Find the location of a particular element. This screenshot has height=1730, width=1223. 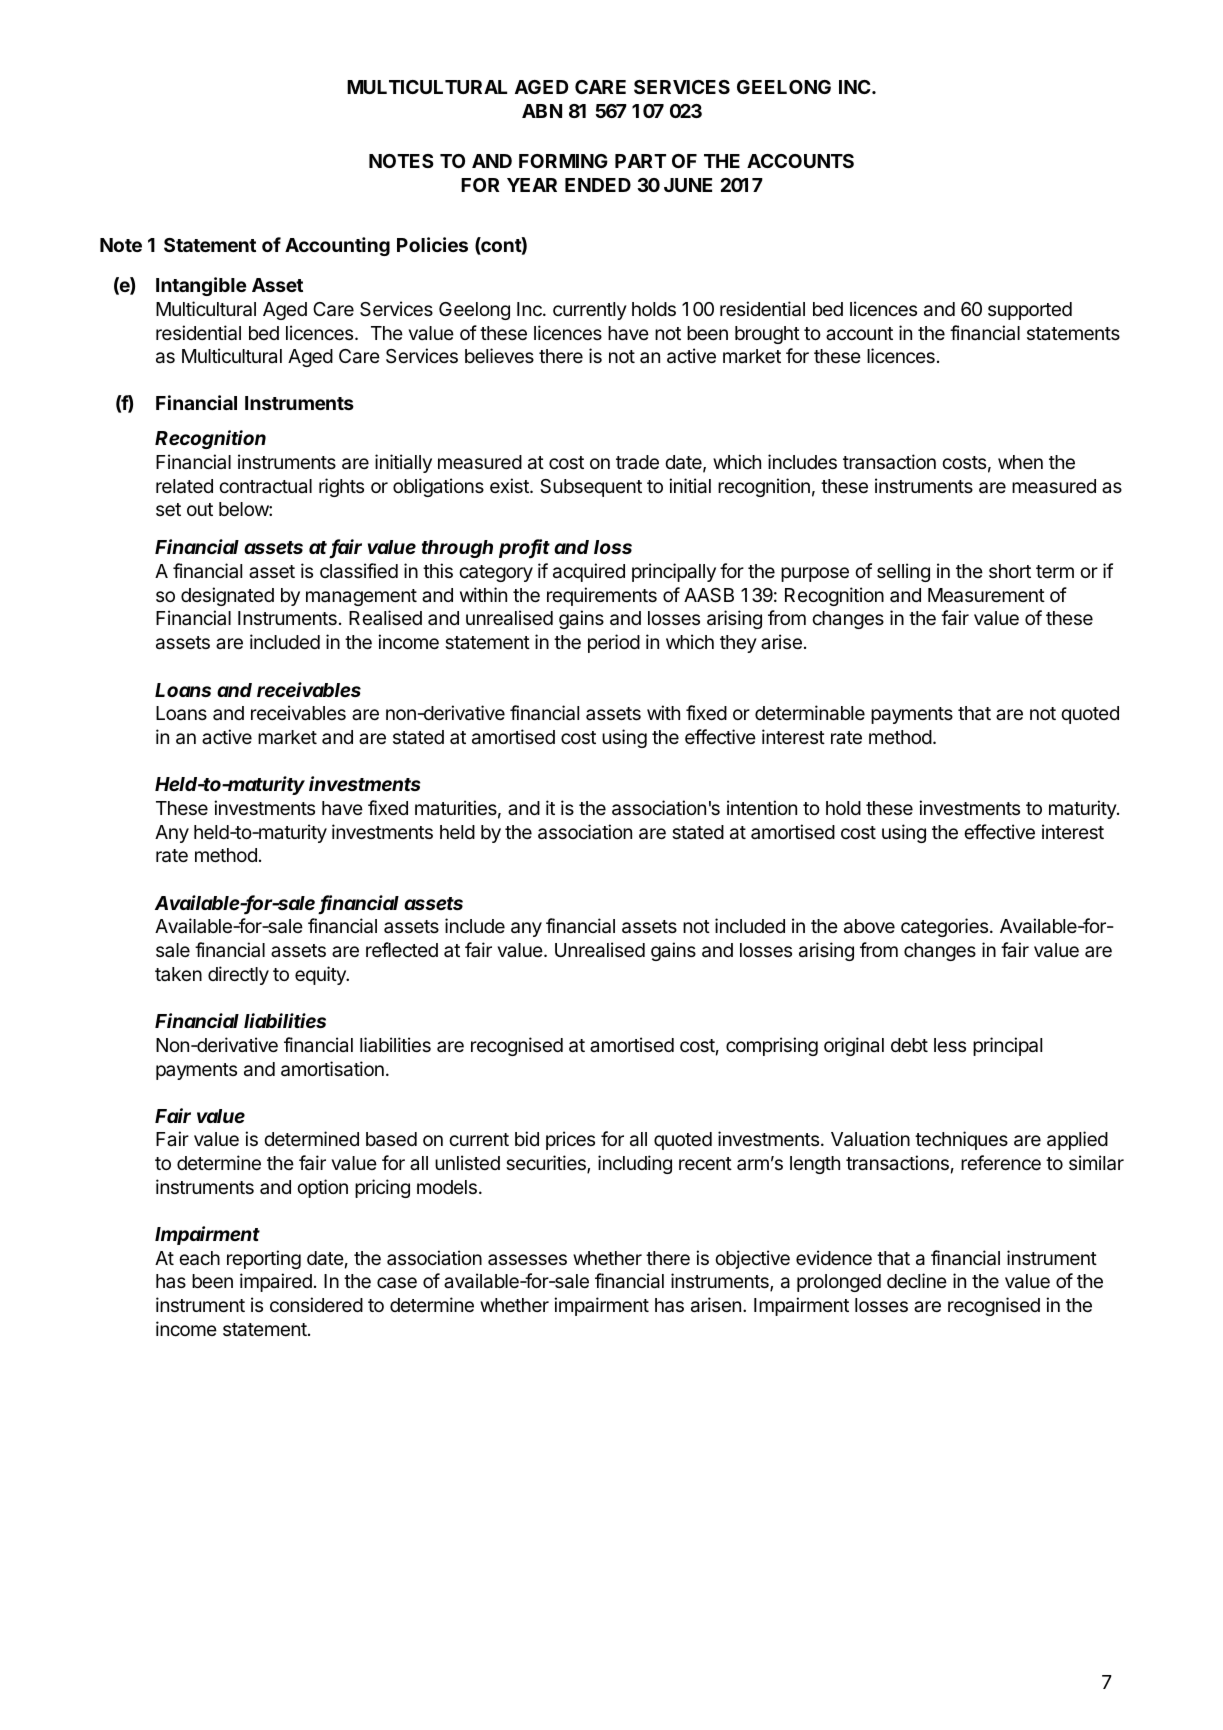

PART is located at coordinates (640, 161).
